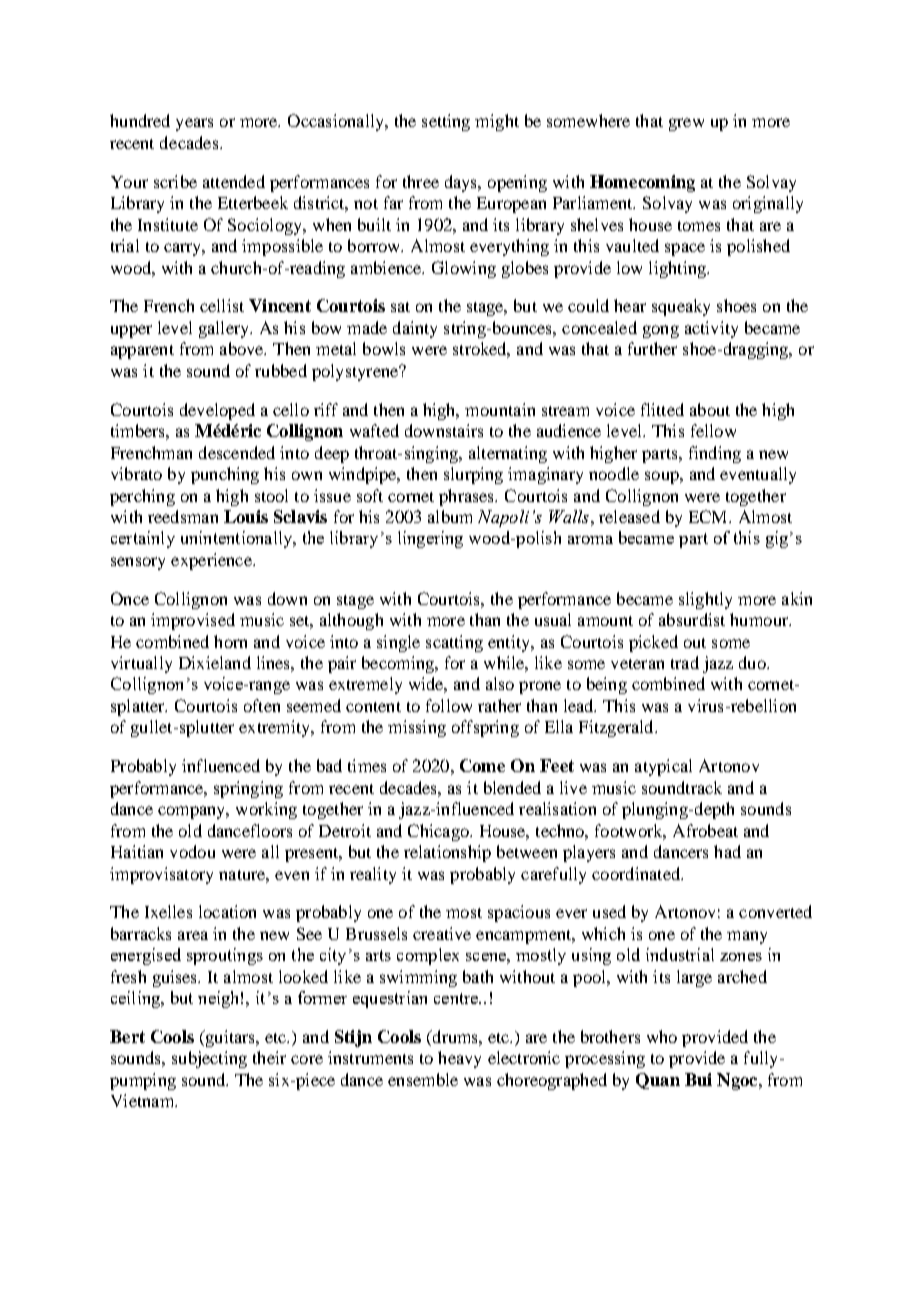  I want to click on working, so click(266, 810).
